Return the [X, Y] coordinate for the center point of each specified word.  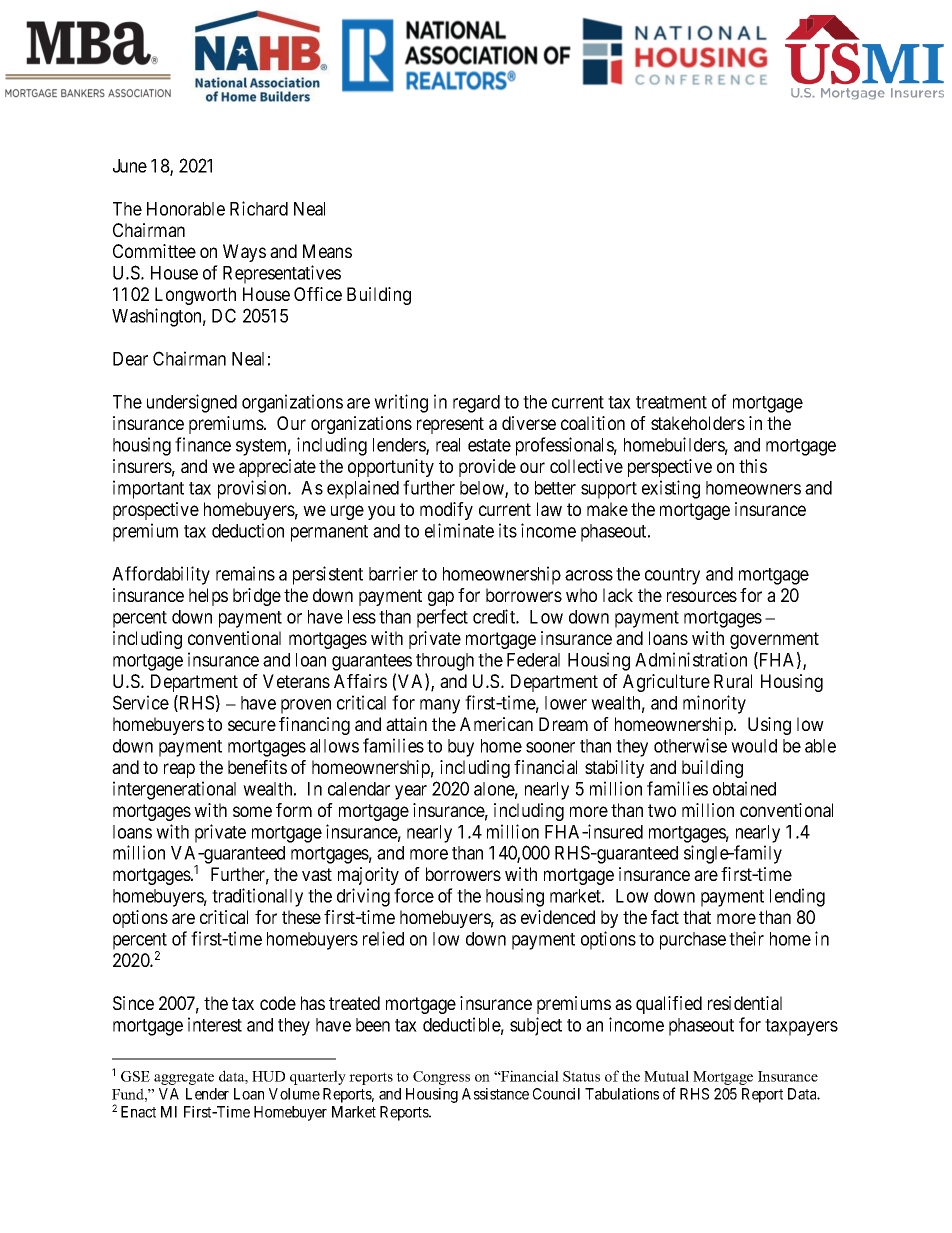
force [414, 895]
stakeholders [698, 423]
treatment [671, 402]
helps [208, 597]
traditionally [257, 897]
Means [327, 251]
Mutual [666, 1076]
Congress [441, 1078]
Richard [259, 208]
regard [476, 404]
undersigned [192, 403]
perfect [442, 618]
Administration [691, 659]
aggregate [184, 1078]
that [697, 917]
